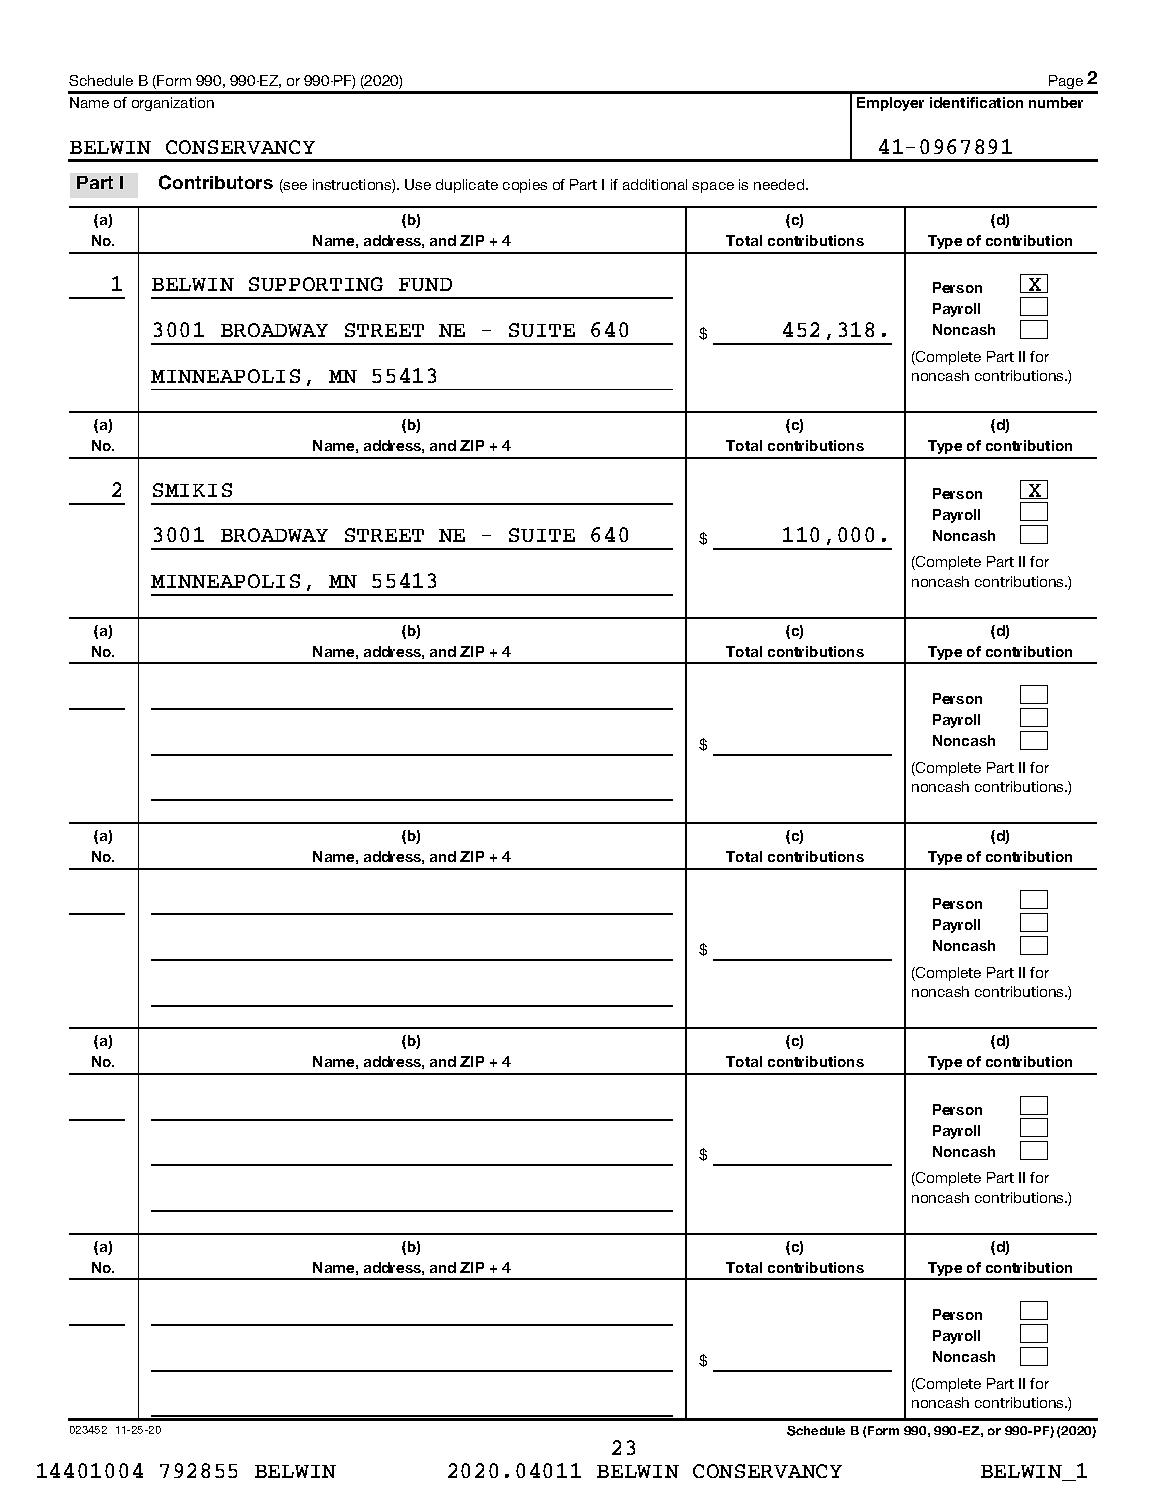 The width and height of the screenshot is (1164, 1506). What do you see at coordinates (294, 187) in the screenshot?
I see `see` at bounding box center [294, 187].
